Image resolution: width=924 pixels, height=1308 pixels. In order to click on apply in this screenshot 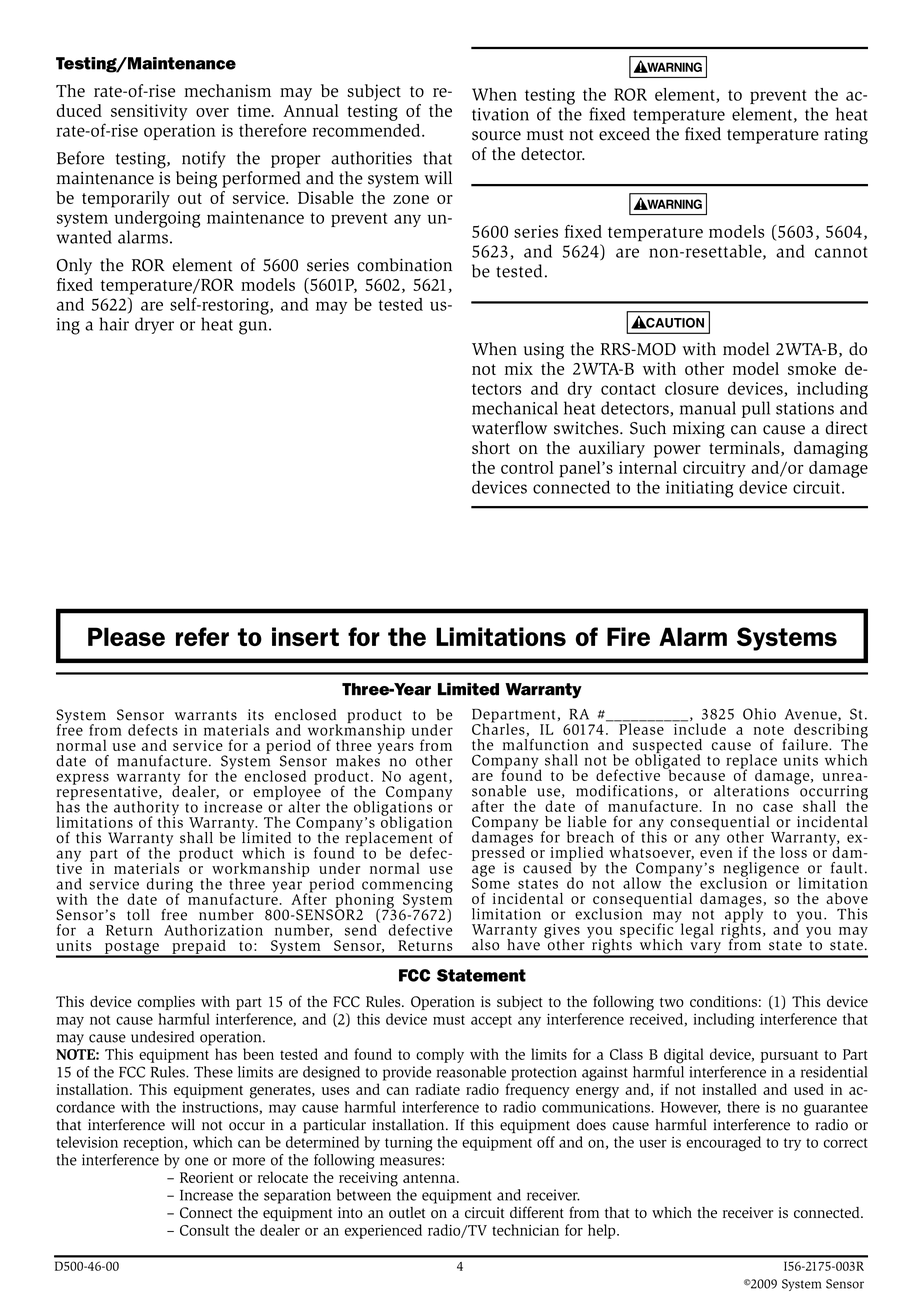, I will do `click(744, 915)`.
